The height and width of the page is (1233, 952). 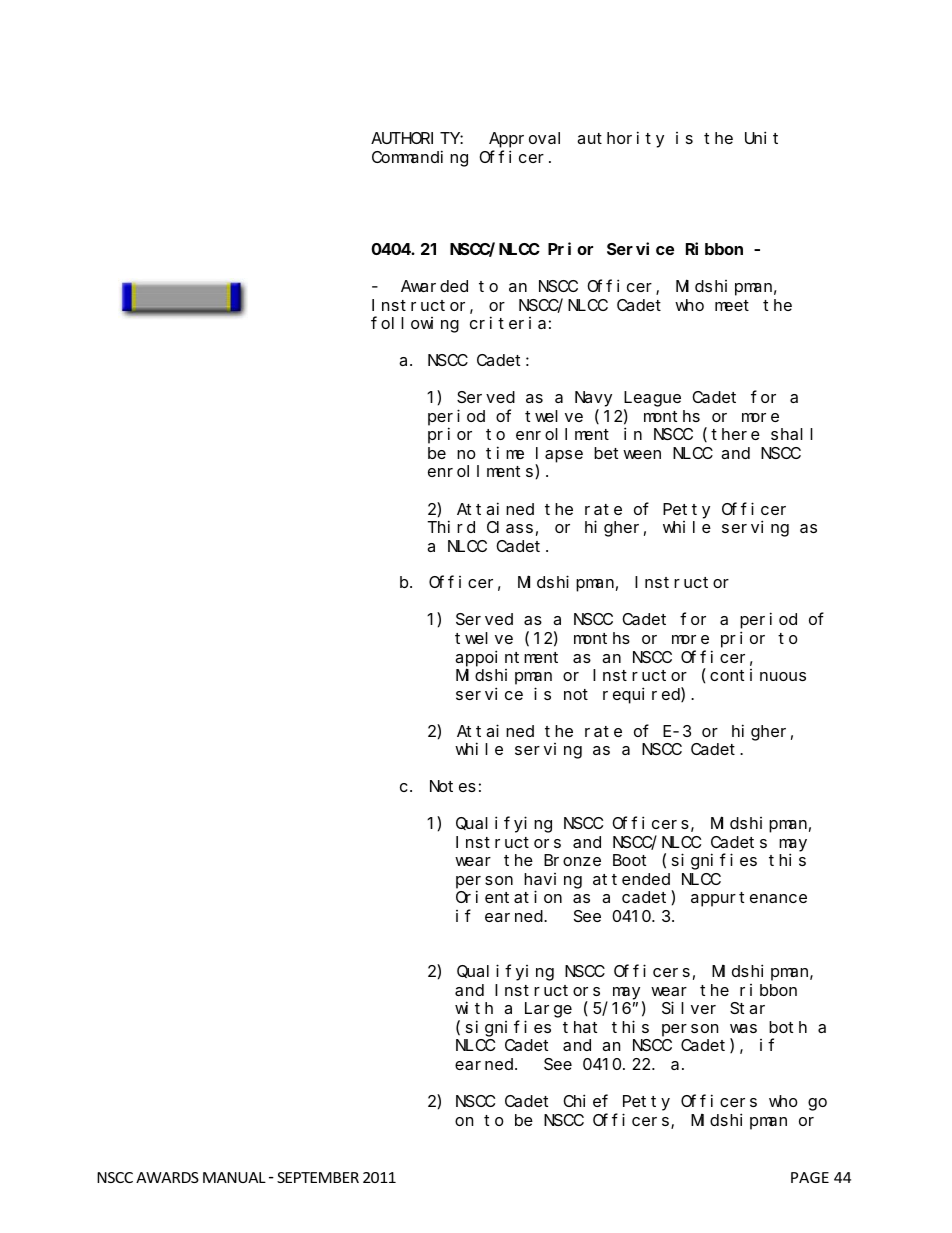 What do you see at coordinates (758, 675) in the page?
I see `continuous` at bounding box center [758, 675].
